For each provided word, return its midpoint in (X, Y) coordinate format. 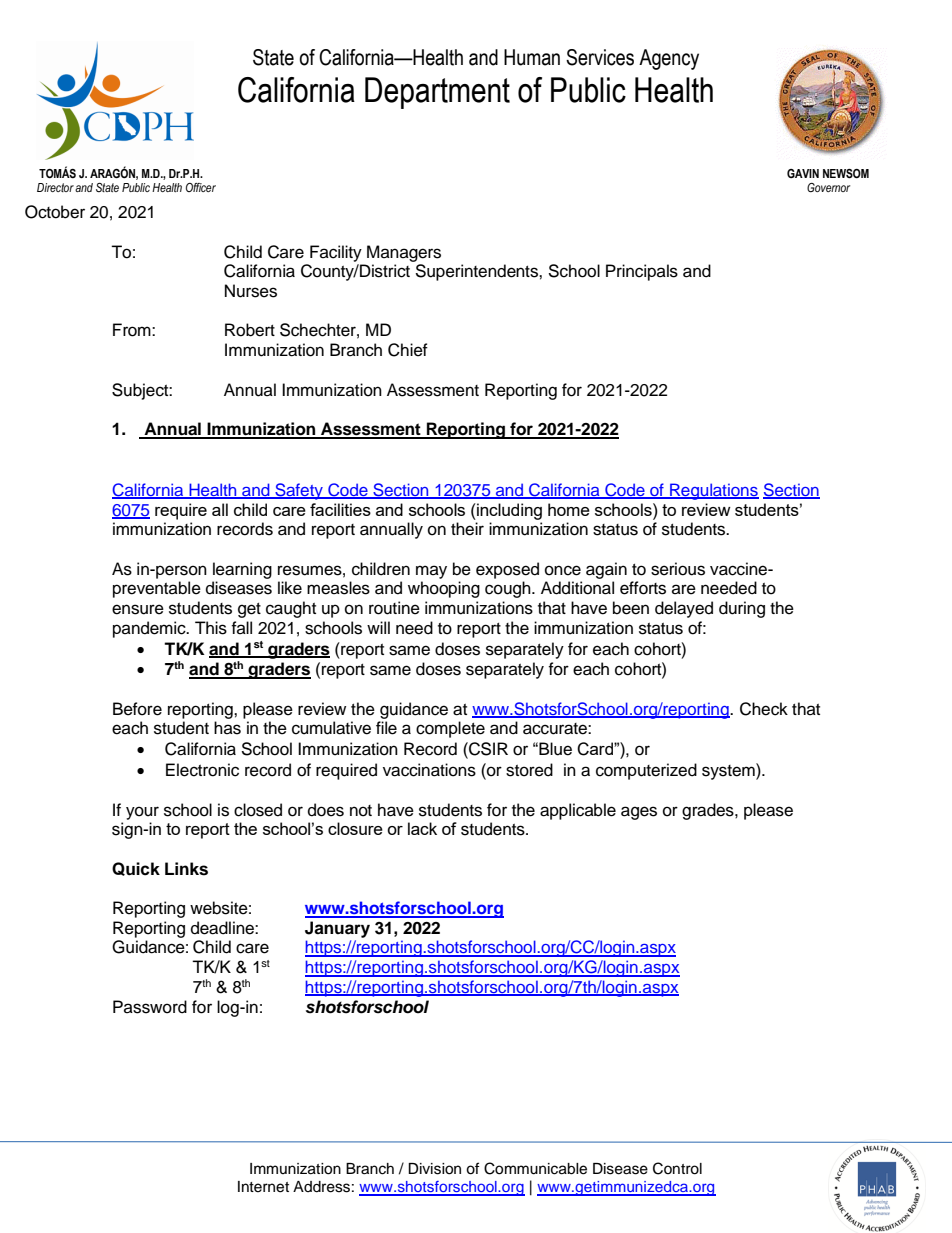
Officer (201, 187)
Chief (408, 350)
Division (434, 1169)
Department (437, 93)
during (742, 609)
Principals (642, 272)
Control (677, 1168)
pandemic (150, 629)
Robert (250, 330)
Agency (669, 59)
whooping (444, 589)
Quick (136, 869)
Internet (263, 1187)
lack (422, 828)
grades (709, 811)
